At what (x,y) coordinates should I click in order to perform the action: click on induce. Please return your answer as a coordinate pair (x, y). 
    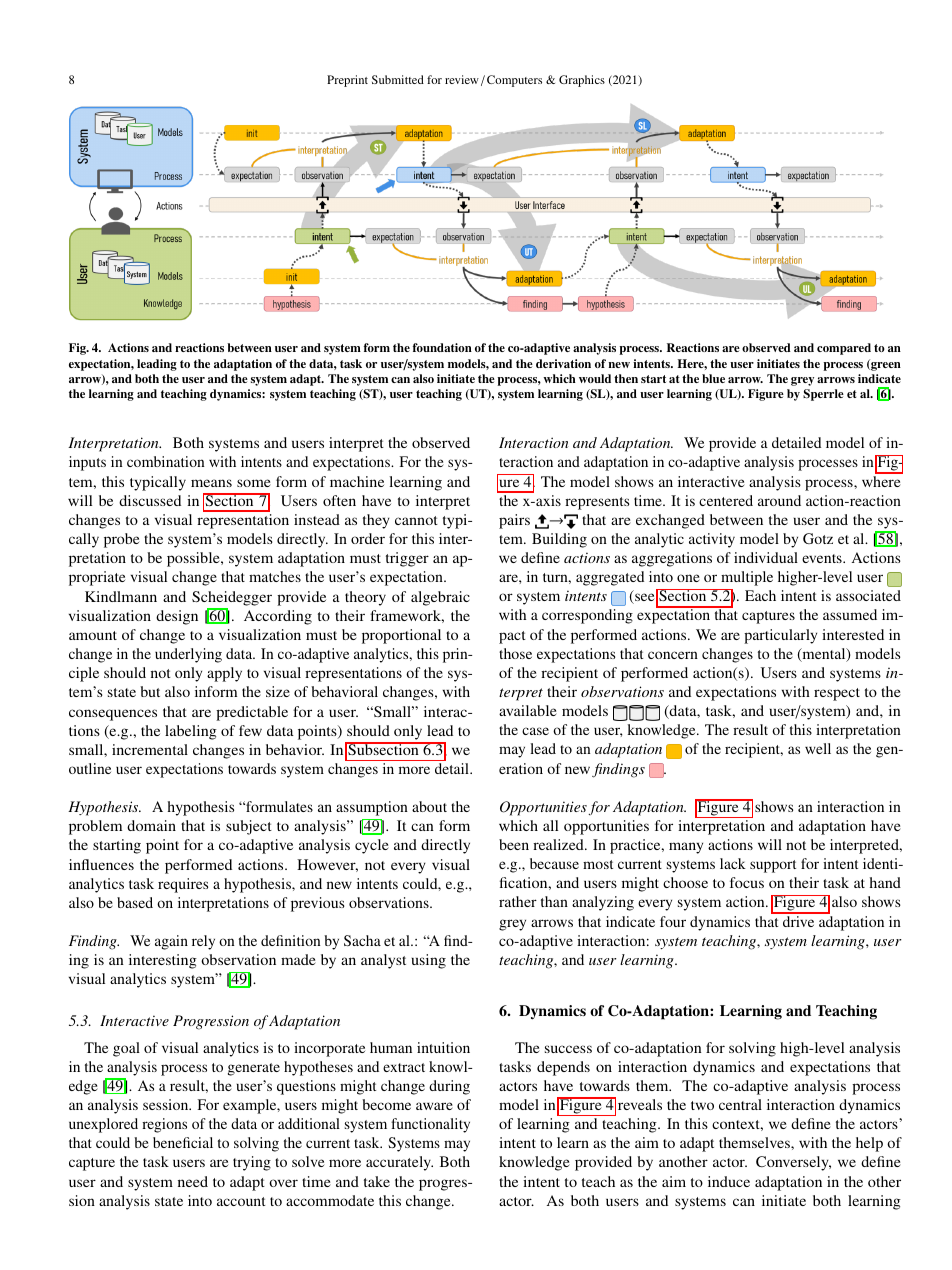
    Looking at the image, I should click on (729, 1181).
